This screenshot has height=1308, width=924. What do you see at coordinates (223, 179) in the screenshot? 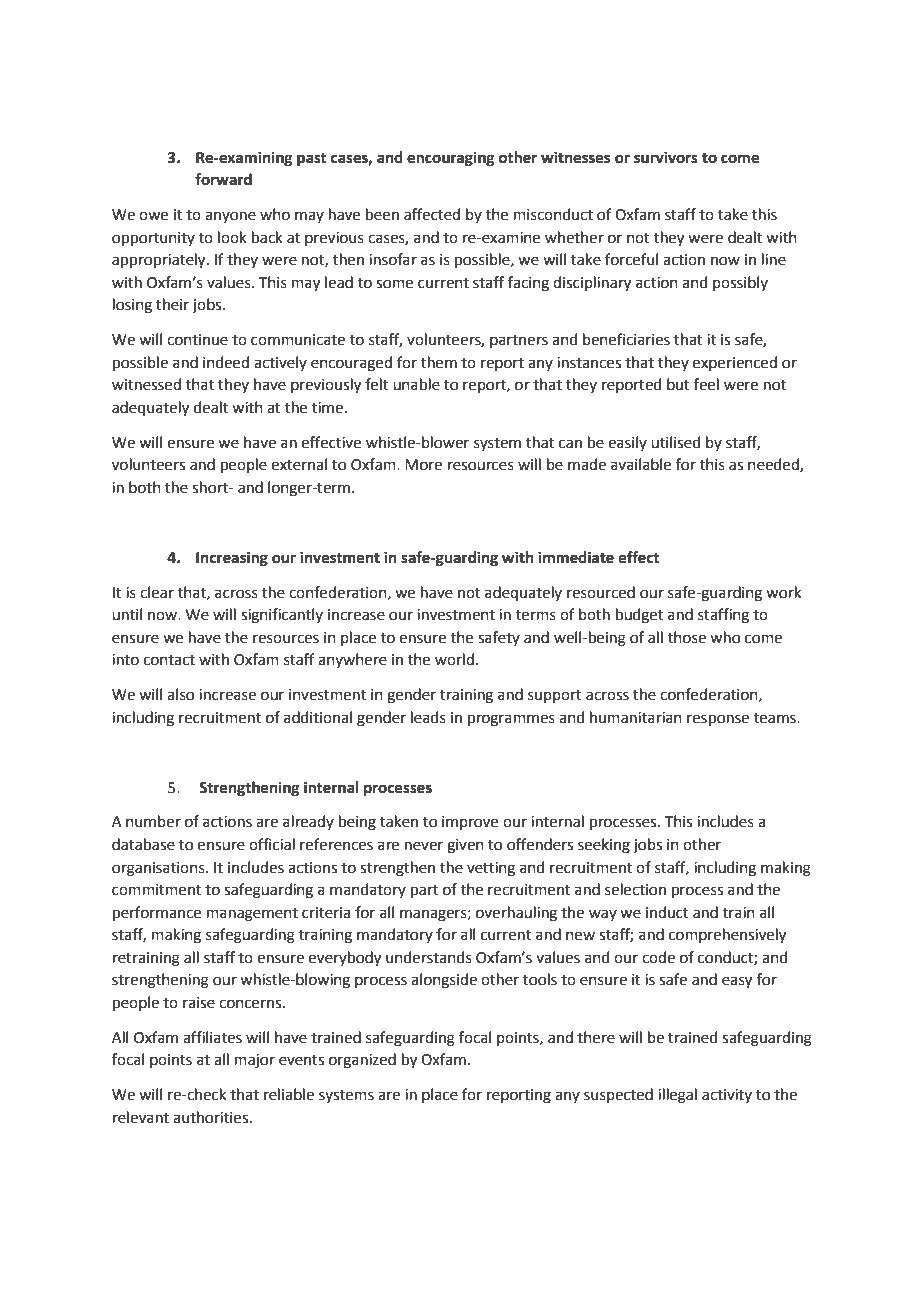
I see `forward` at bounding box center [223, 179].
